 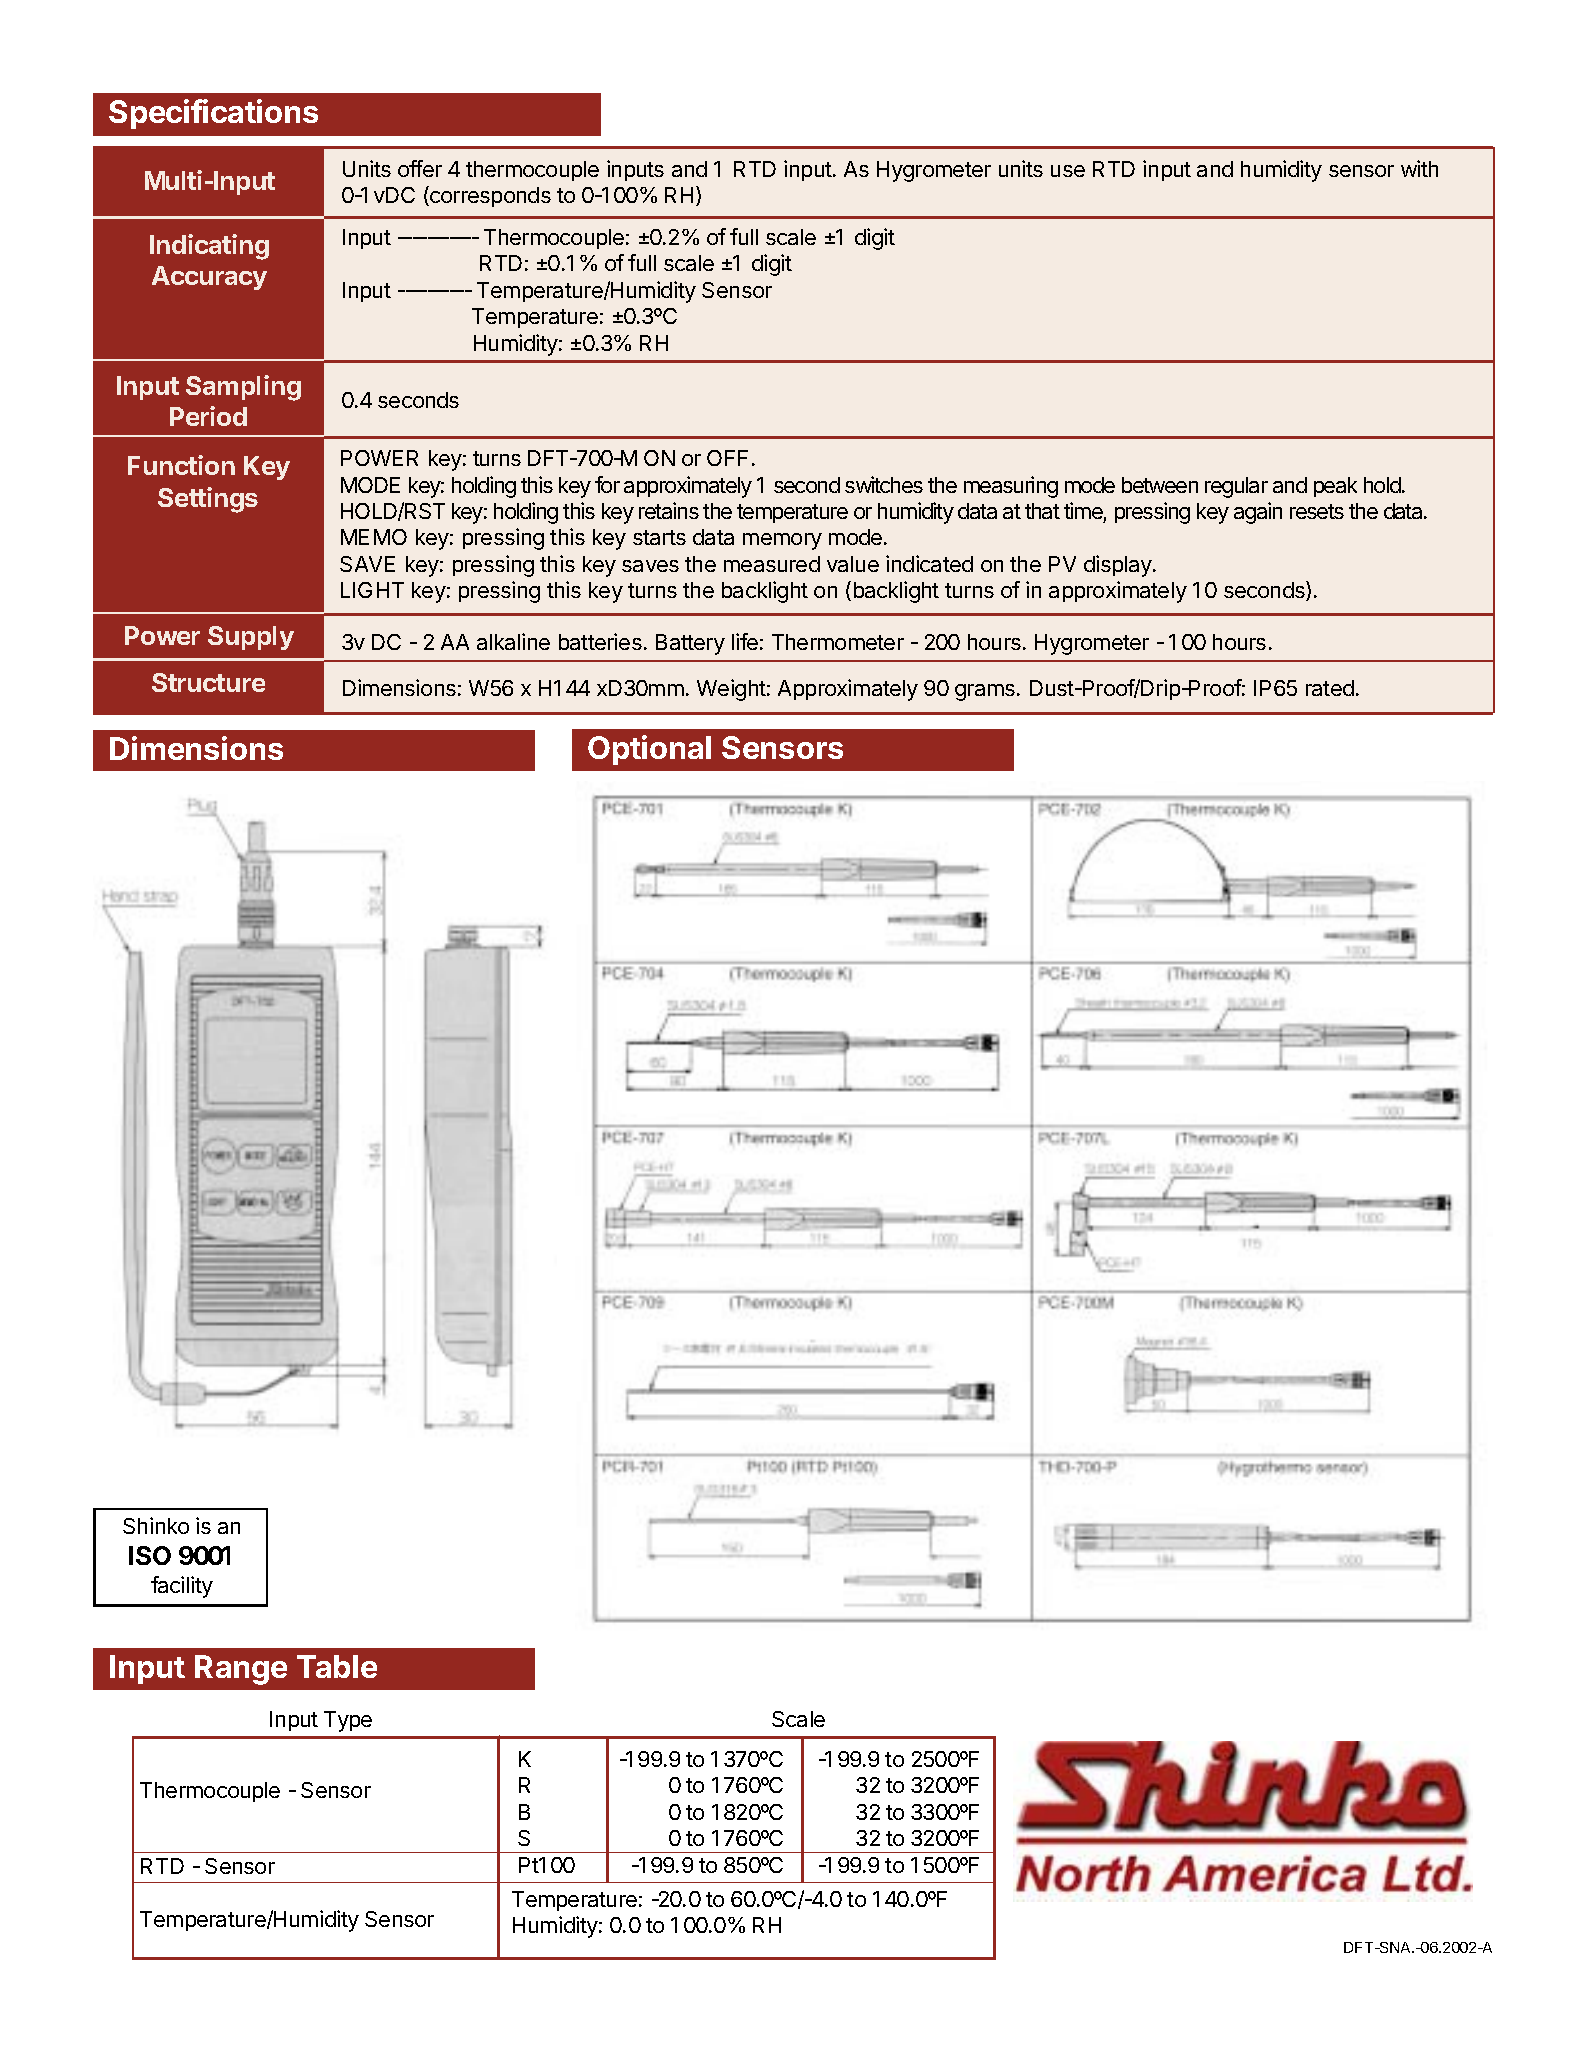 I want to click on Table, so click(x=337, y=1666).
